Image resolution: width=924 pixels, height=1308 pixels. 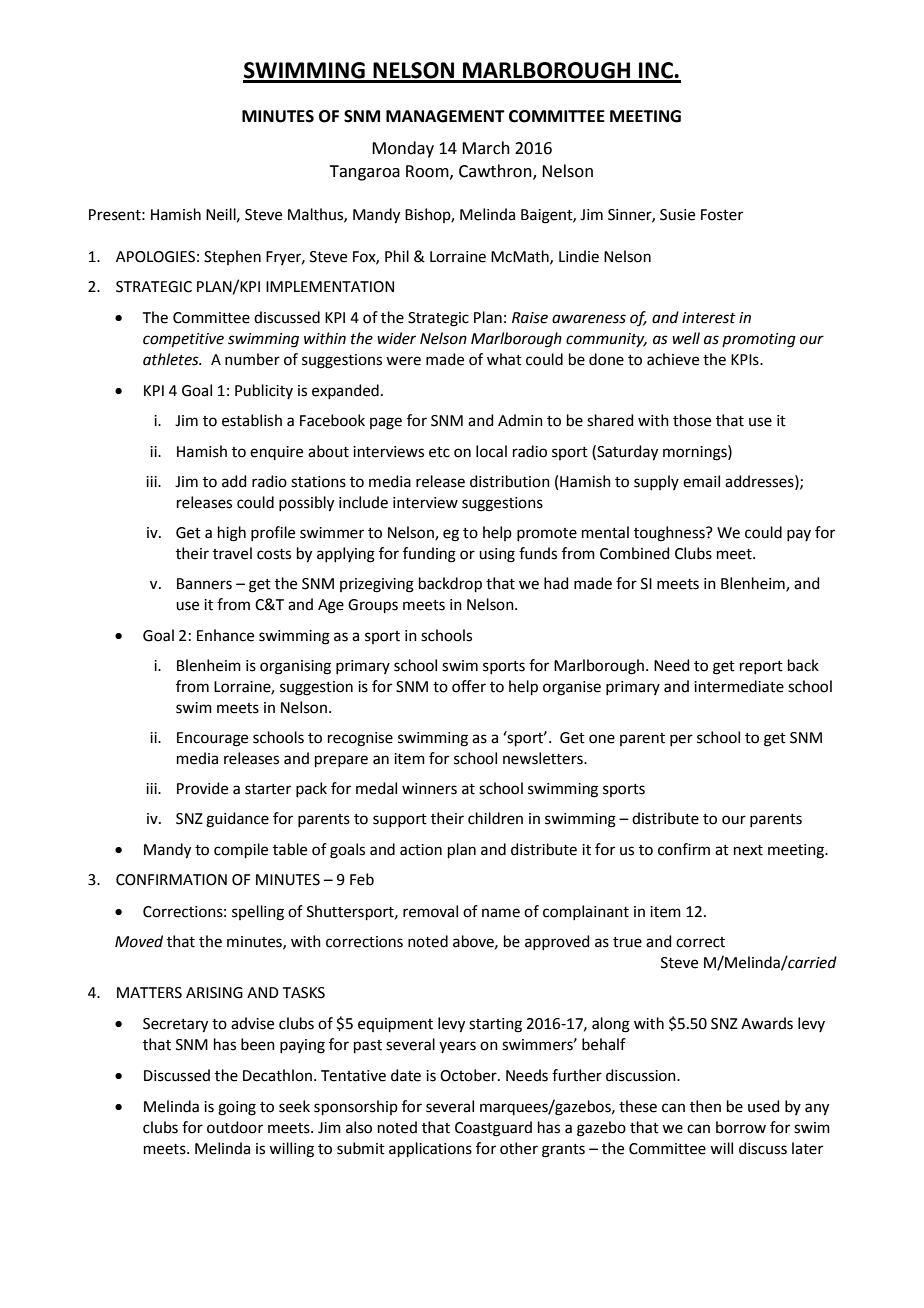 What do you see at coordinates (748, 850) in the screenshot?
I see `next` at bounding box center [748, 850].
